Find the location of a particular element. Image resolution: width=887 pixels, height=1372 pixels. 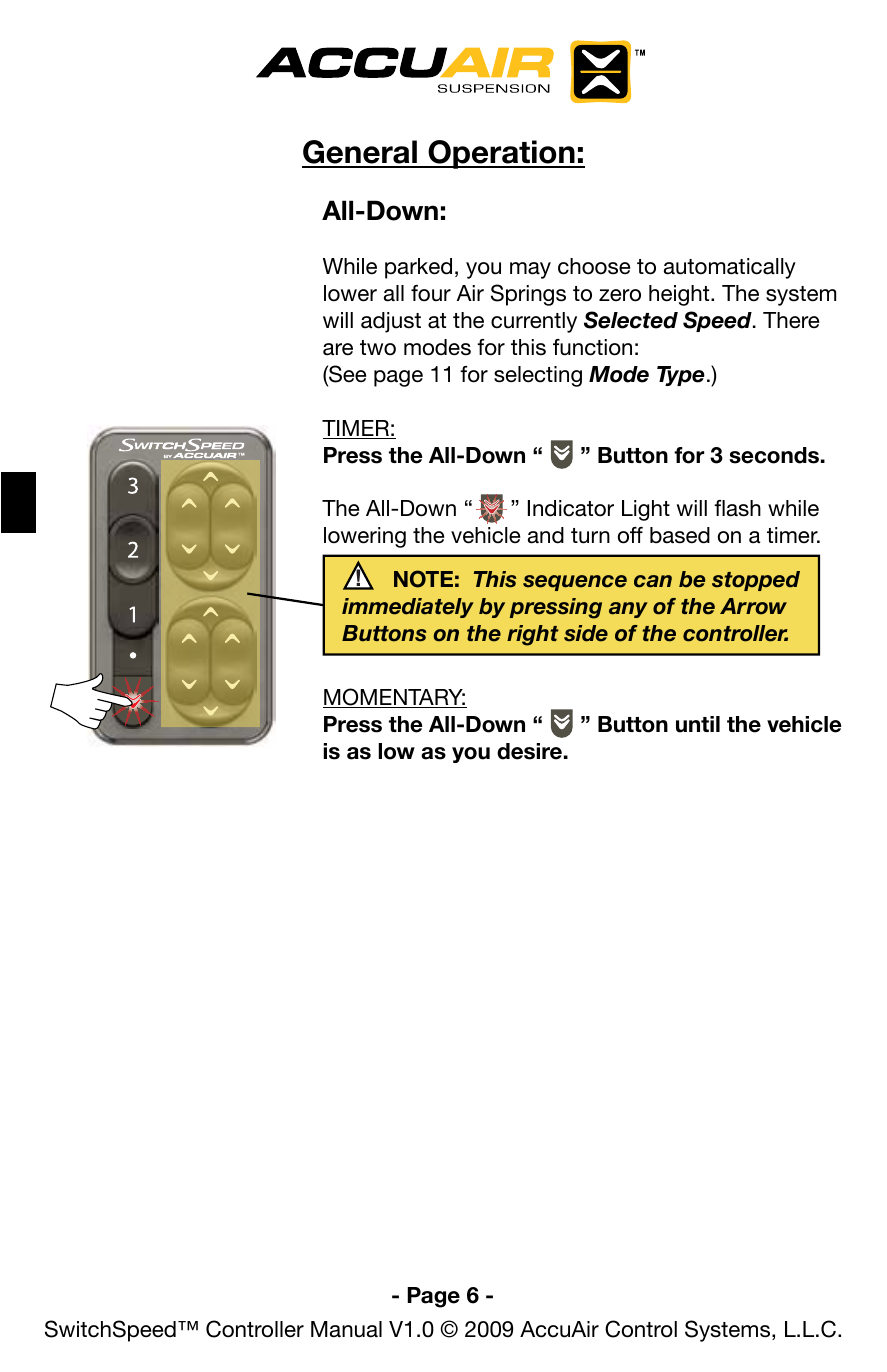

automatically is located at coordinates (730, 268).
